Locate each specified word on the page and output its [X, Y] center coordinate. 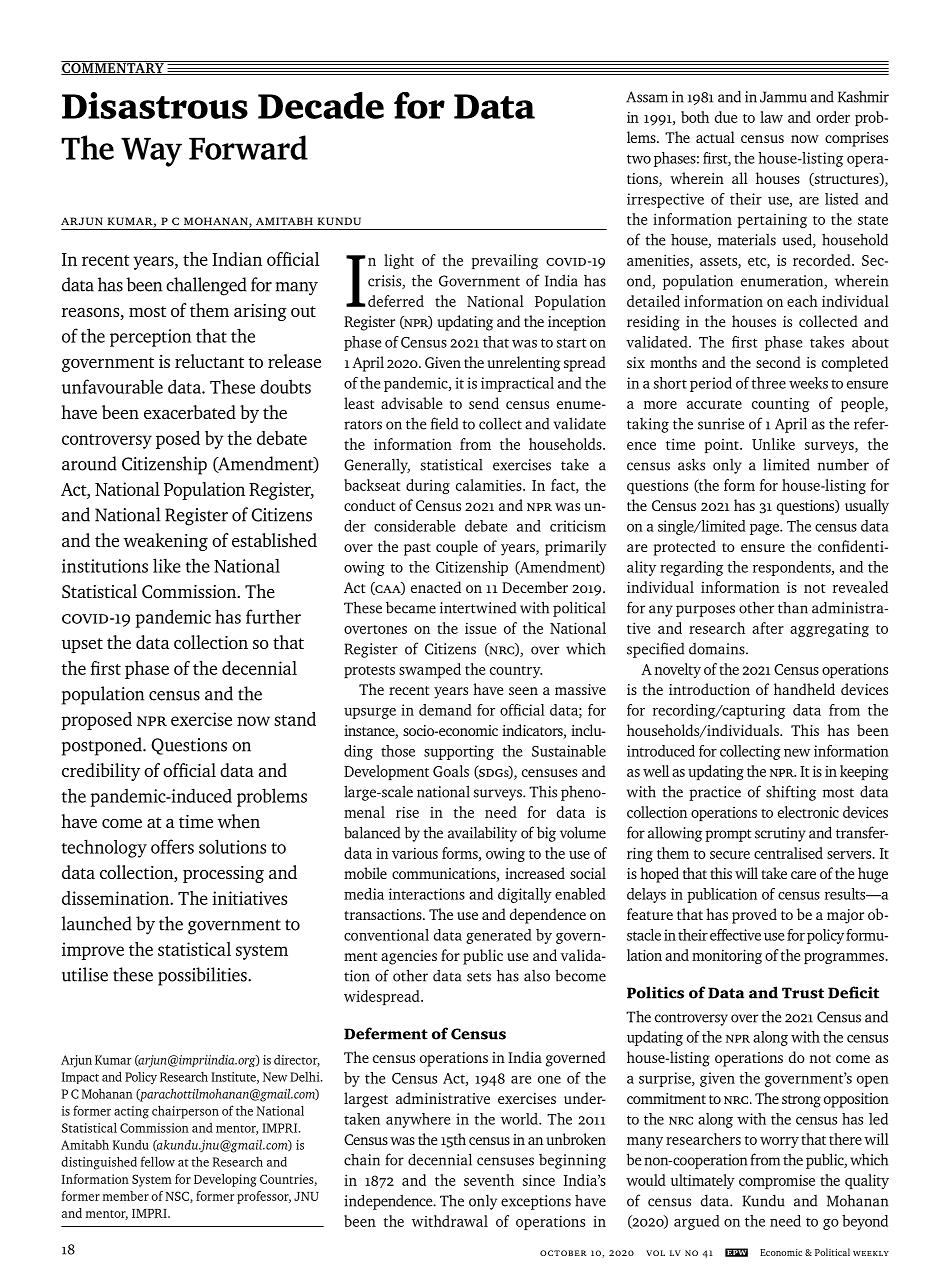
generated [499, 936]
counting [781, 405]
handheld [804, 689]
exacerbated [190, 412]
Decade [321, 105]
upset [82, 645]
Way [151, 152]
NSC [178, 1197]
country [516, 672]
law [771, 117]
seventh [489, 1180]
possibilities [203, 976]
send [484, 403]
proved [754, 916]
